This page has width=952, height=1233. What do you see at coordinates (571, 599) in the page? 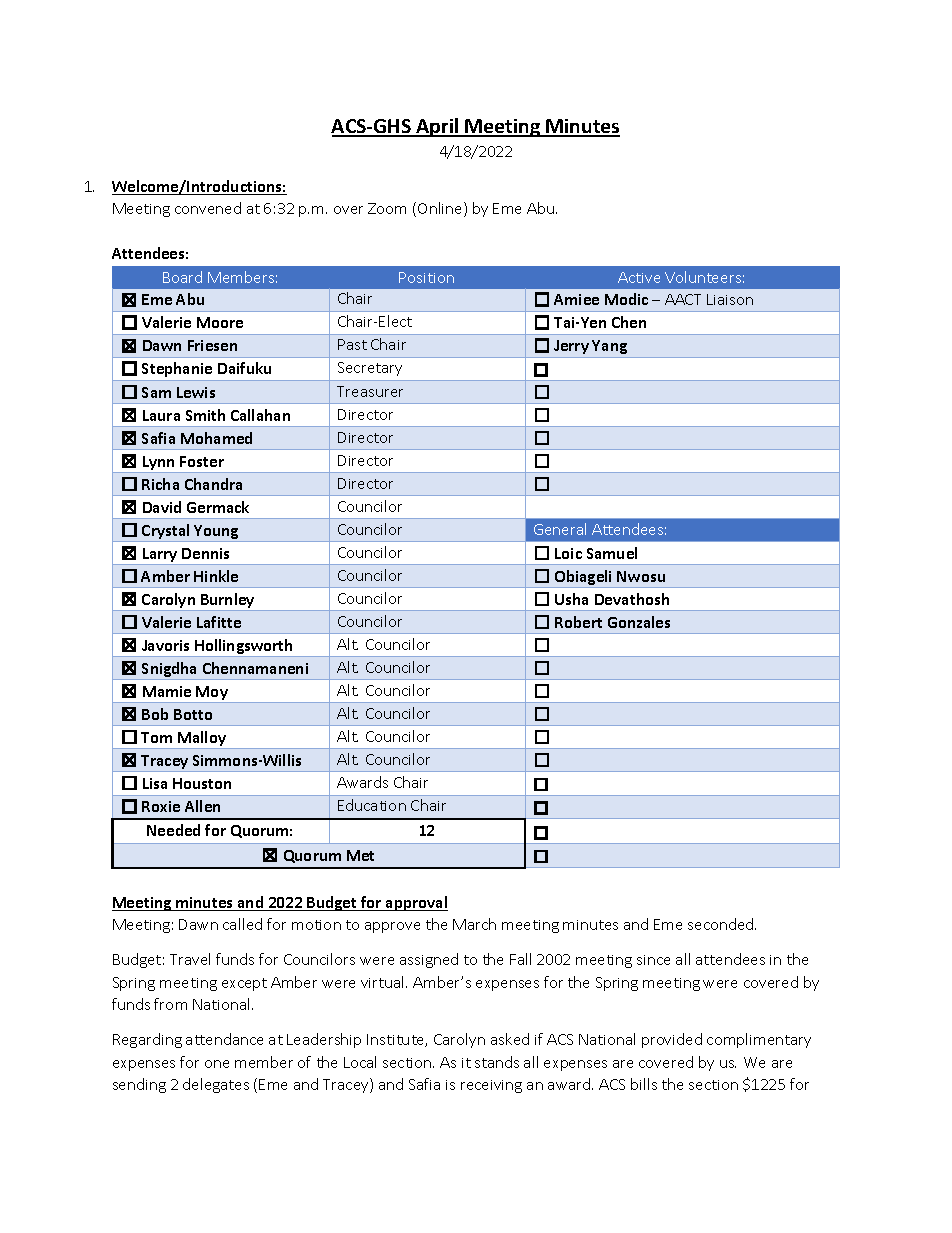
I see `Usha` at bounding box center [571, 599].
